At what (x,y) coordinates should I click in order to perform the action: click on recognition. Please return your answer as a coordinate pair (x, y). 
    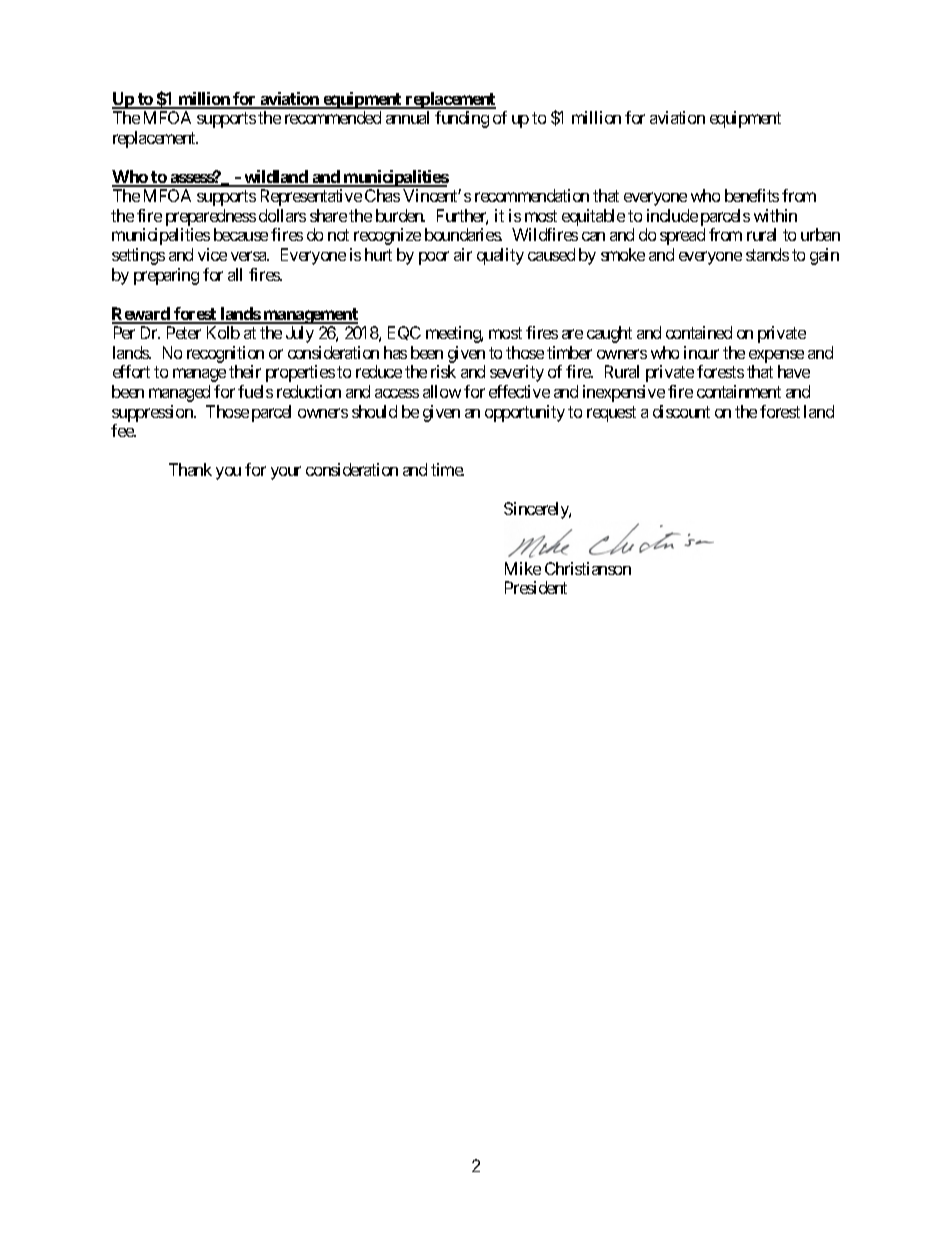
    Looking at the image, I should click on (225, 354).
